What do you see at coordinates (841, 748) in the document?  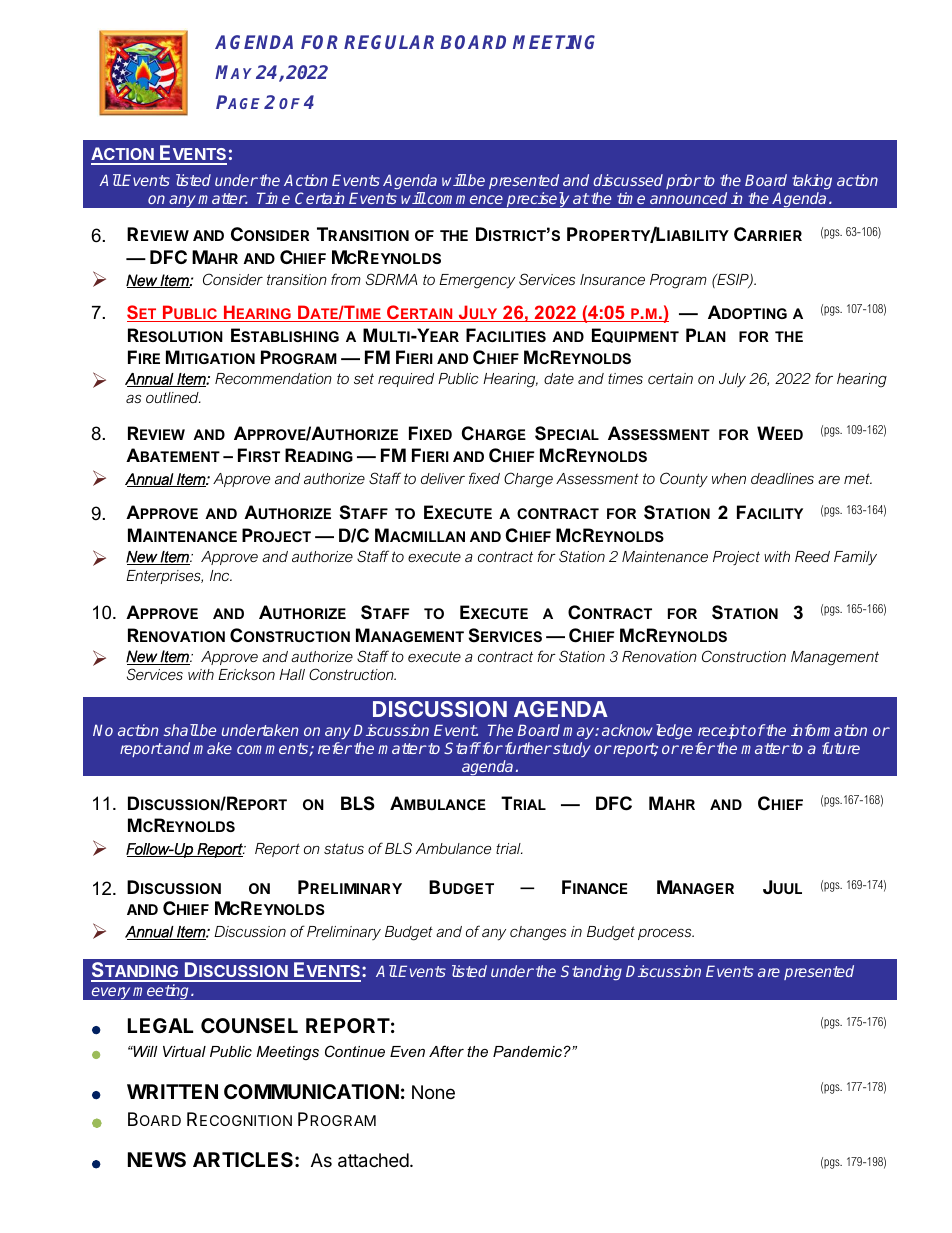 I see `future` at bounding box center [841, 748].
